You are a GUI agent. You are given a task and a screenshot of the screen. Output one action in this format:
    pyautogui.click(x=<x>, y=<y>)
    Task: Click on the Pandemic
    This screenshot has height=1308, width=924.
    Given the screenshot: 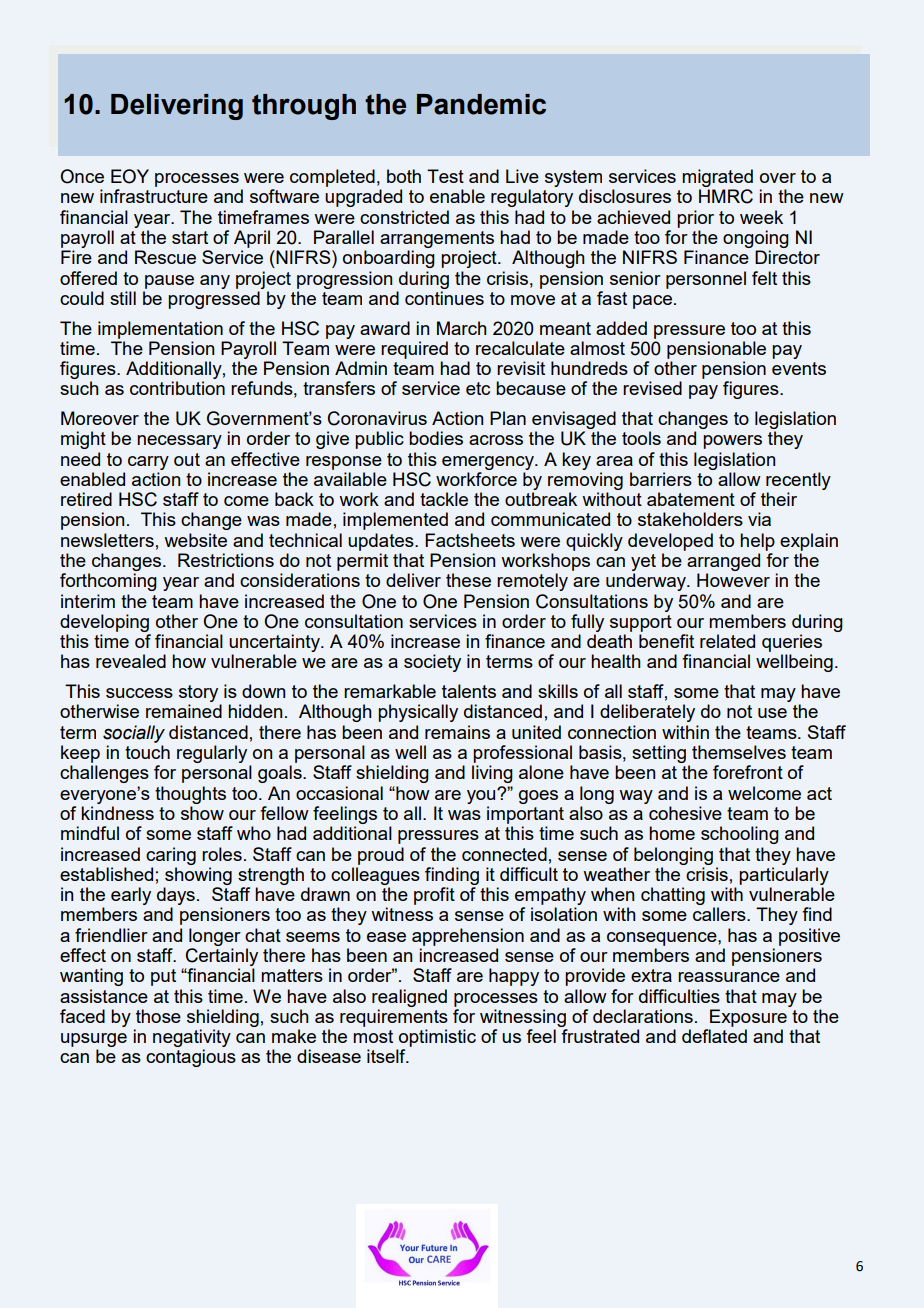 What is the action you would take?
    pyautogui.click(x=481, y=104)
